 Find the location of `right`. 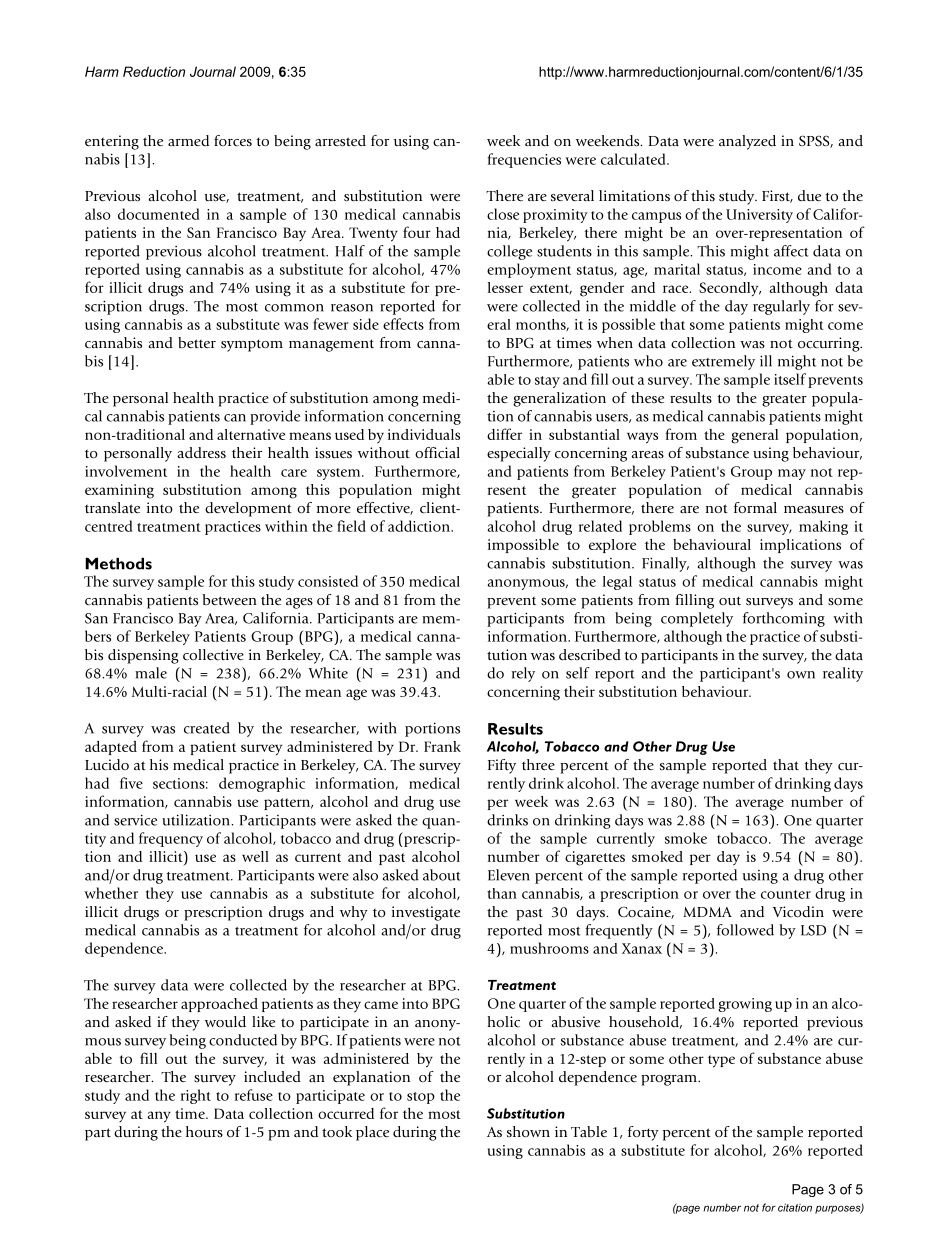

right is located at coordinates (196, 1096).
